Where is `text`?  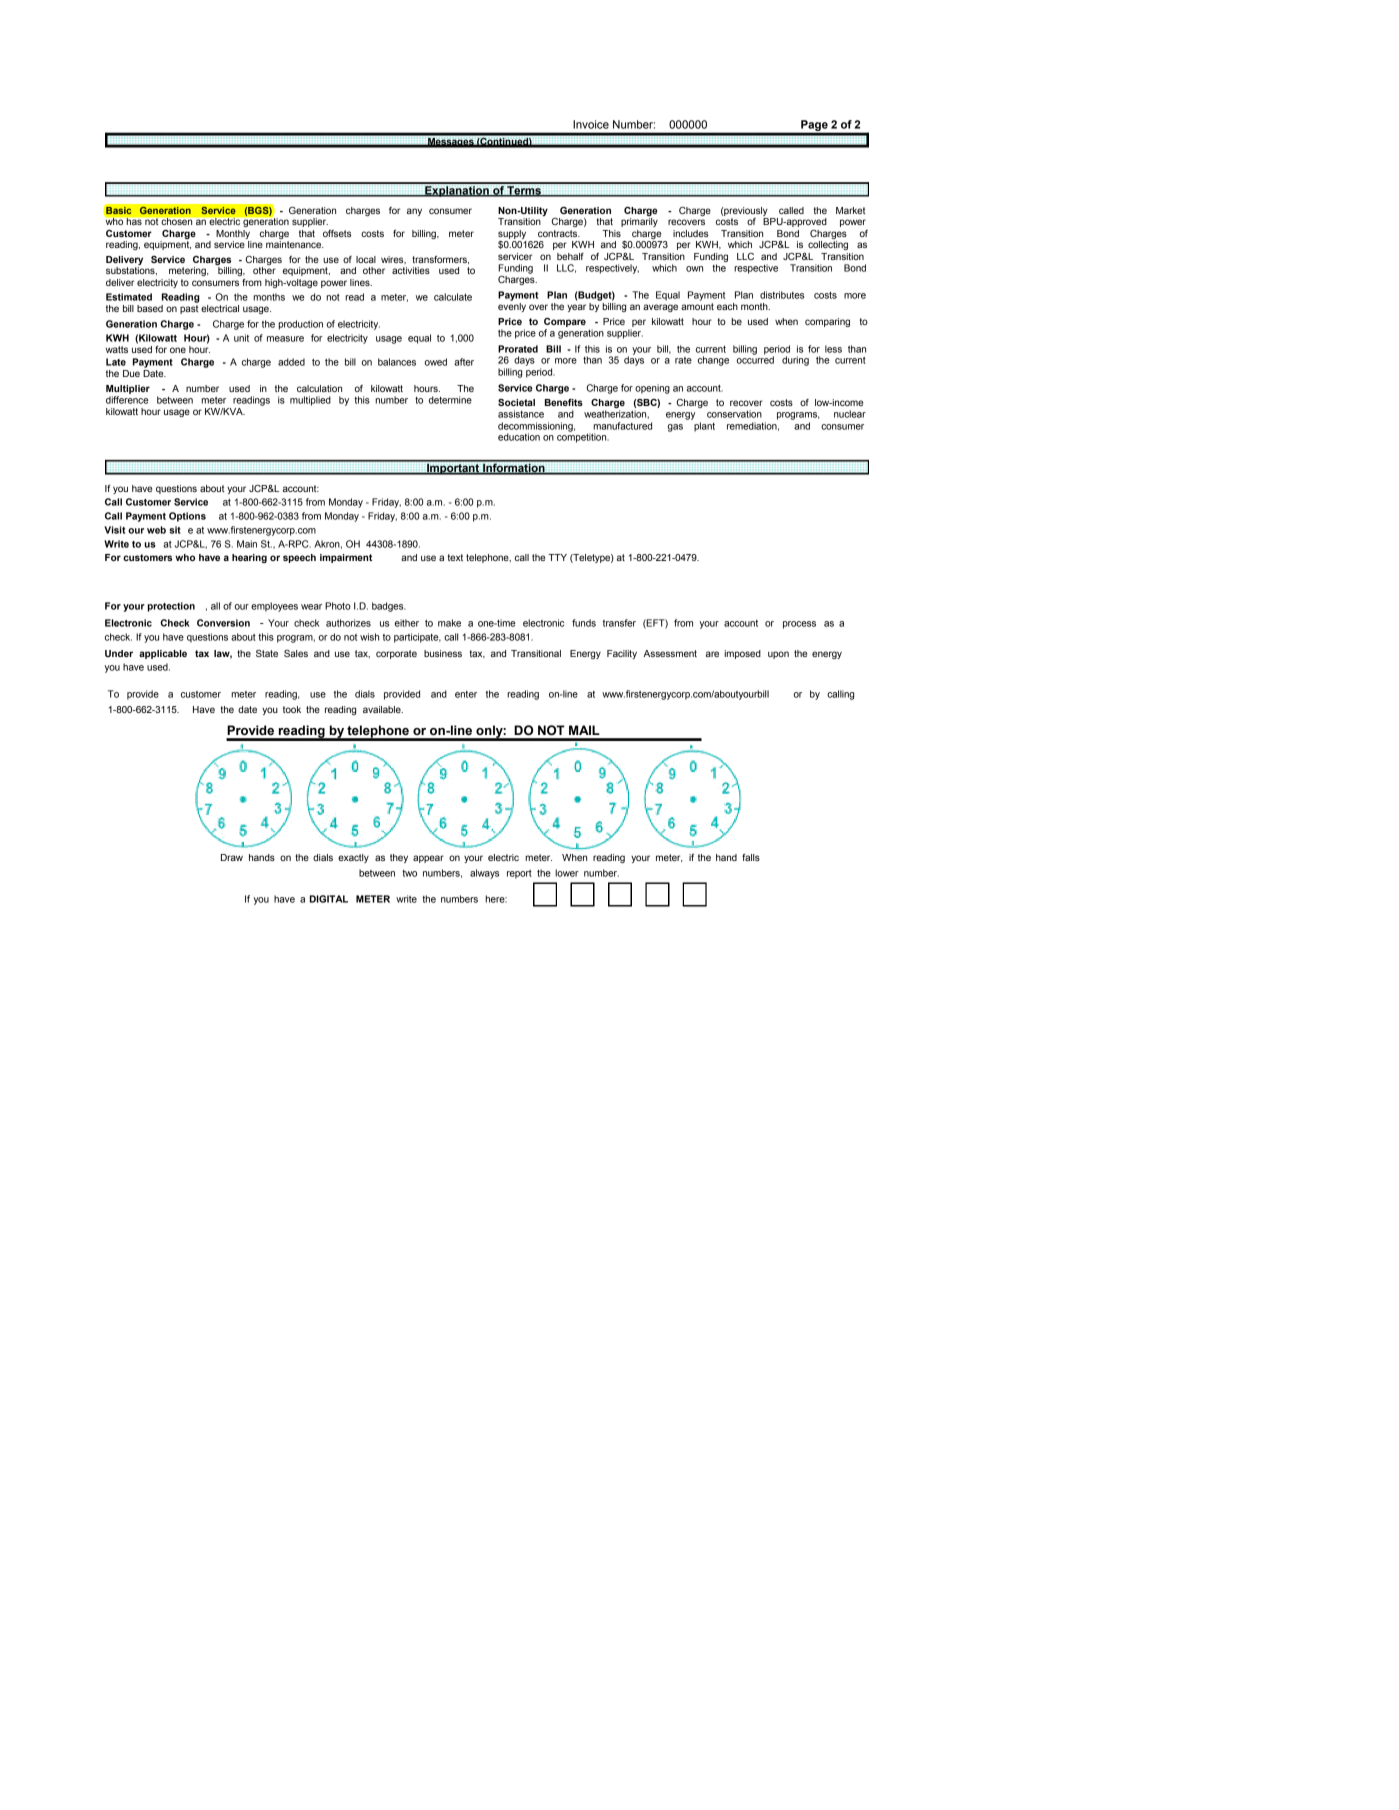
text is located at coordinates (455, 557).
